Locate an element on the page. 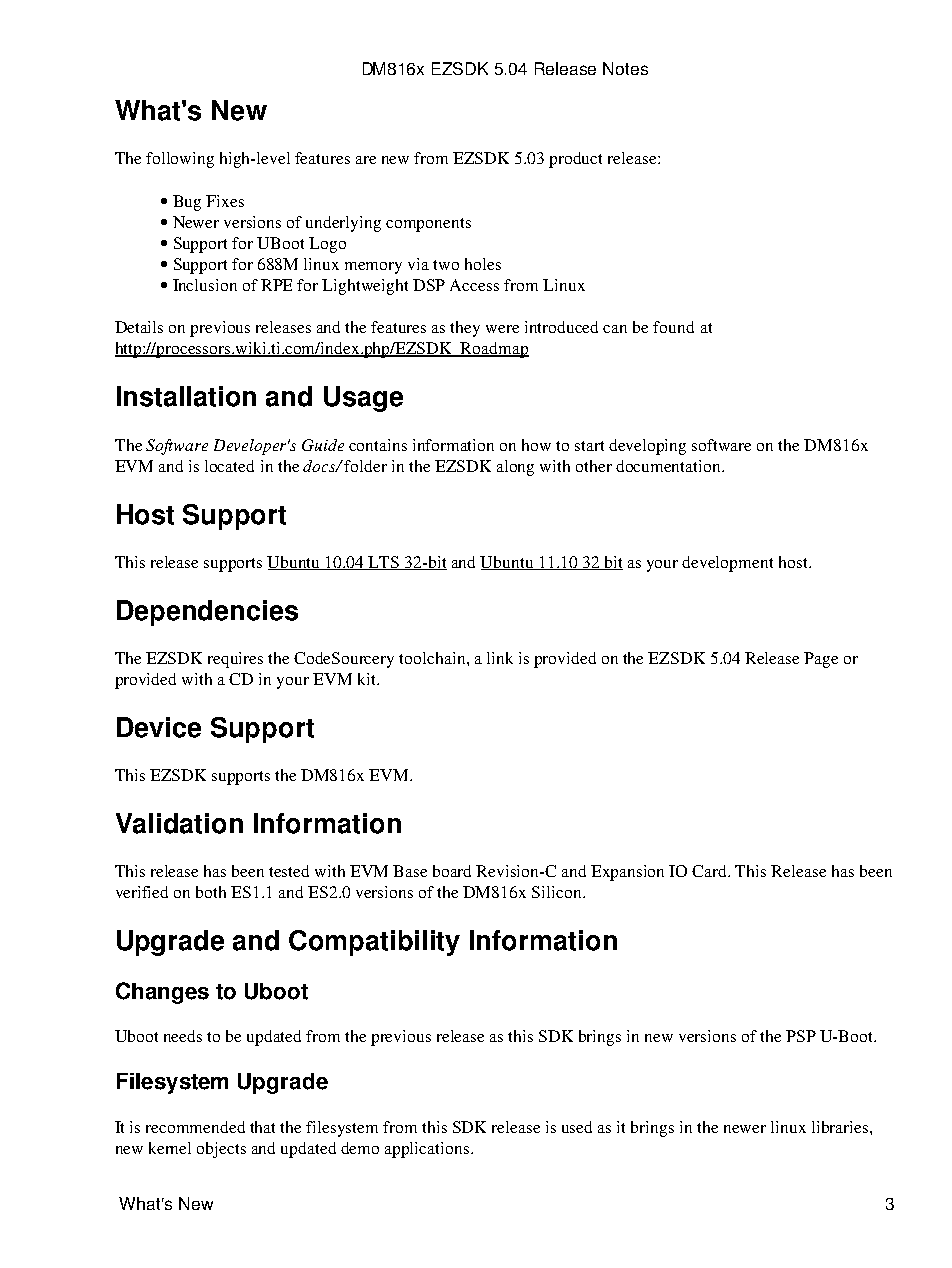 The width and height of the image is (952, 1268). product is located at coordinates (575, 160).
